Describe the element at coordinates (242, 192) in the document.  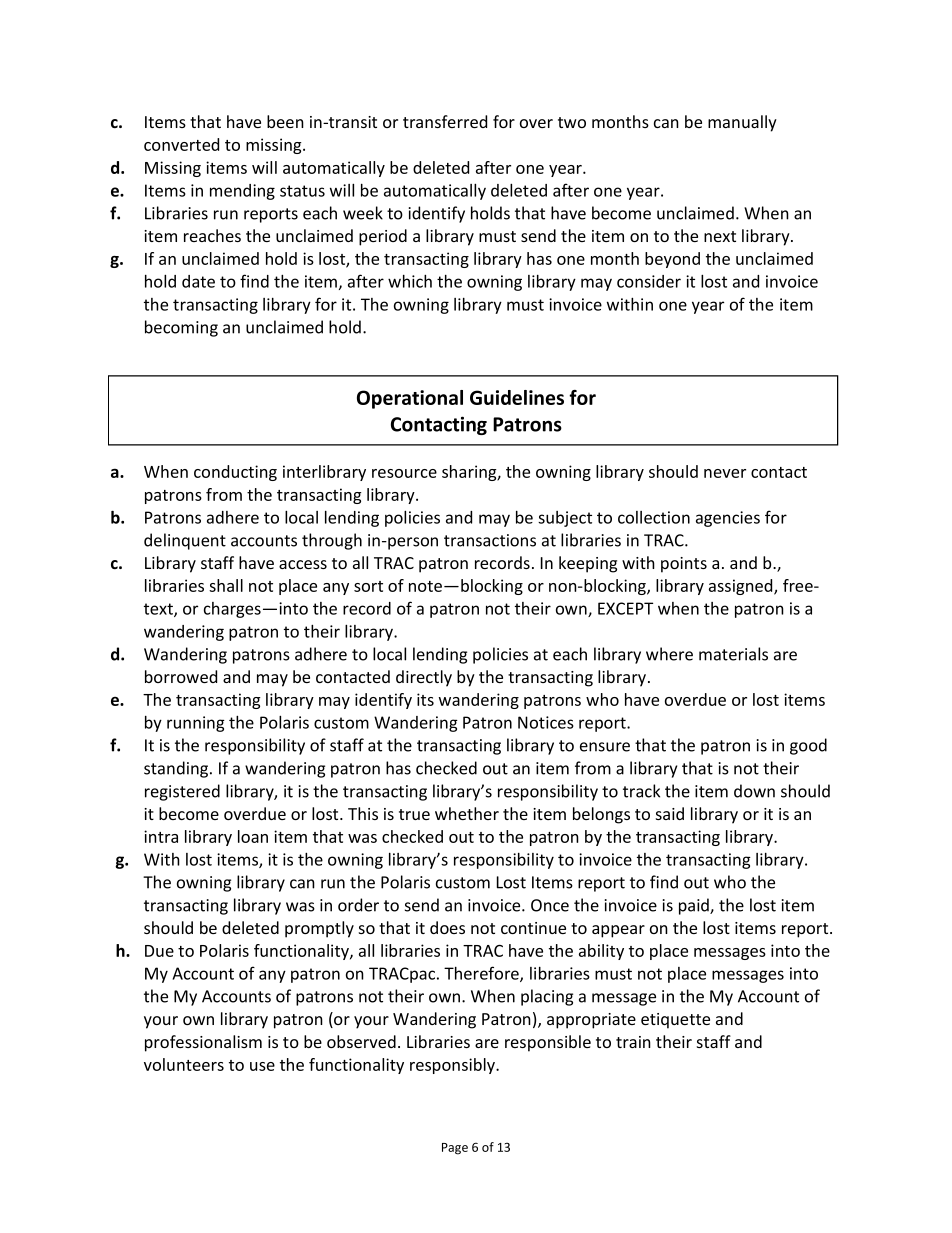
I see `mending` at that location.
